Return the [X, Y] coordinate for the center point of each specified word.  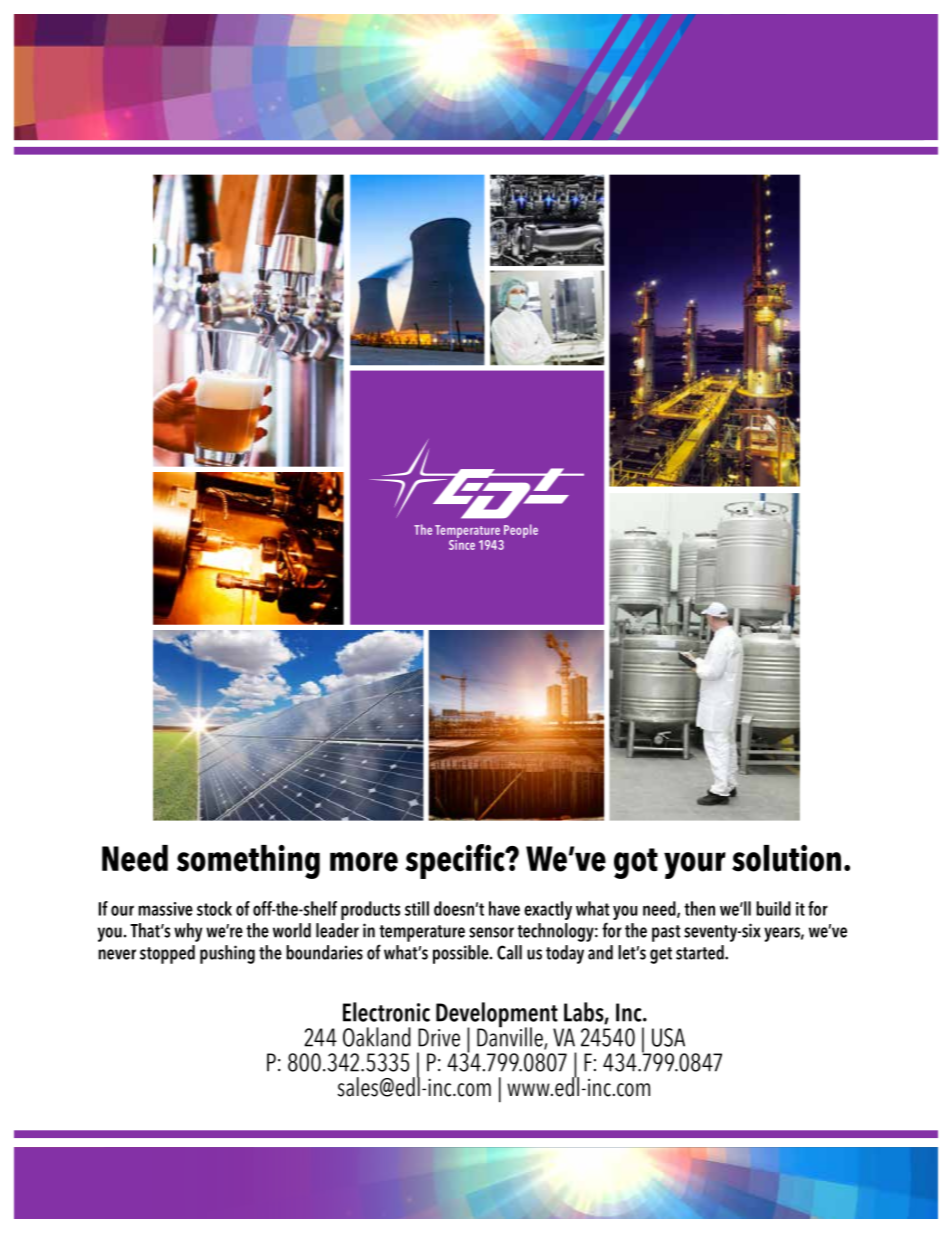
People [521, 531]
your [695, 865]
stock [214, 908]
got [636, 863]
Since [462, 543]
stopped [167, 954]
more [364, 862]
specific [456, 861]
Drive [439, 1037]
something [248, 862]
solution [786, 858]
